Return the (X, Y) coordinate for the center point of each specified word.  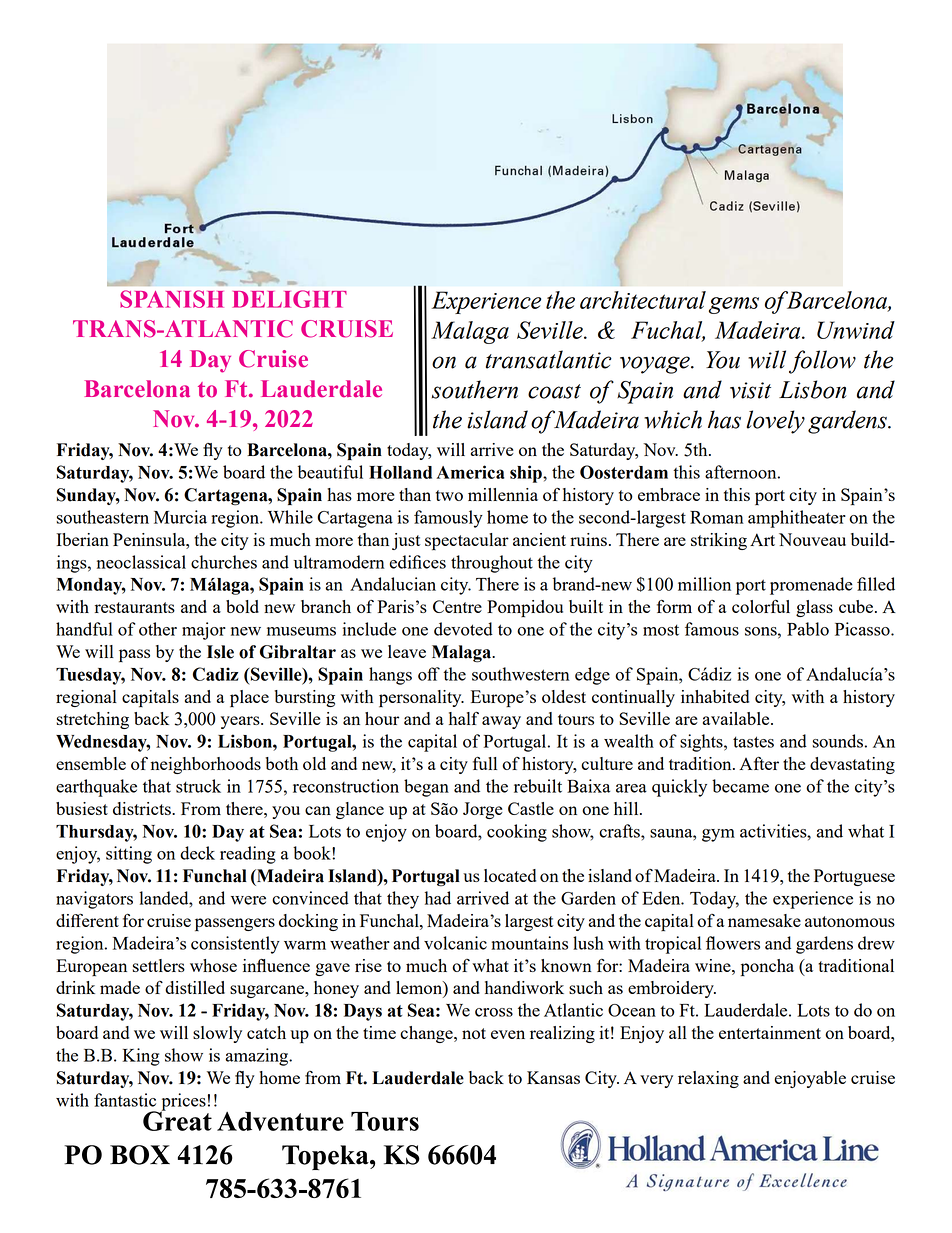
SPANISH (172, 299)
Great (177, 1120)
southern (475, 389)
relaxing (708, 1079)
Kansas (553, 1077)
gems (734, 305)
